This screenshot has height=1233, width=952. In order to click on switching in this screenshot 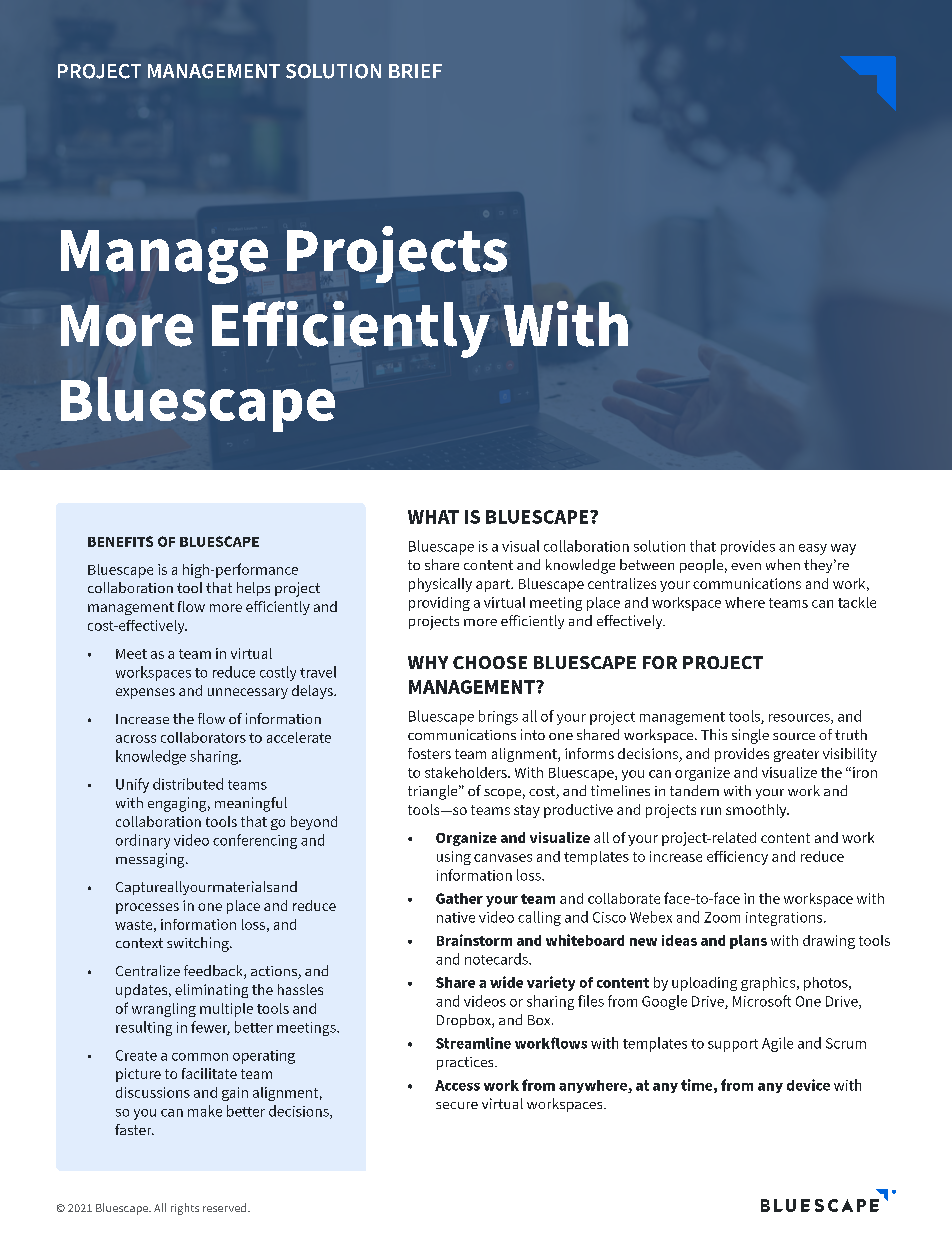, I will do `click(199, 944)`.
